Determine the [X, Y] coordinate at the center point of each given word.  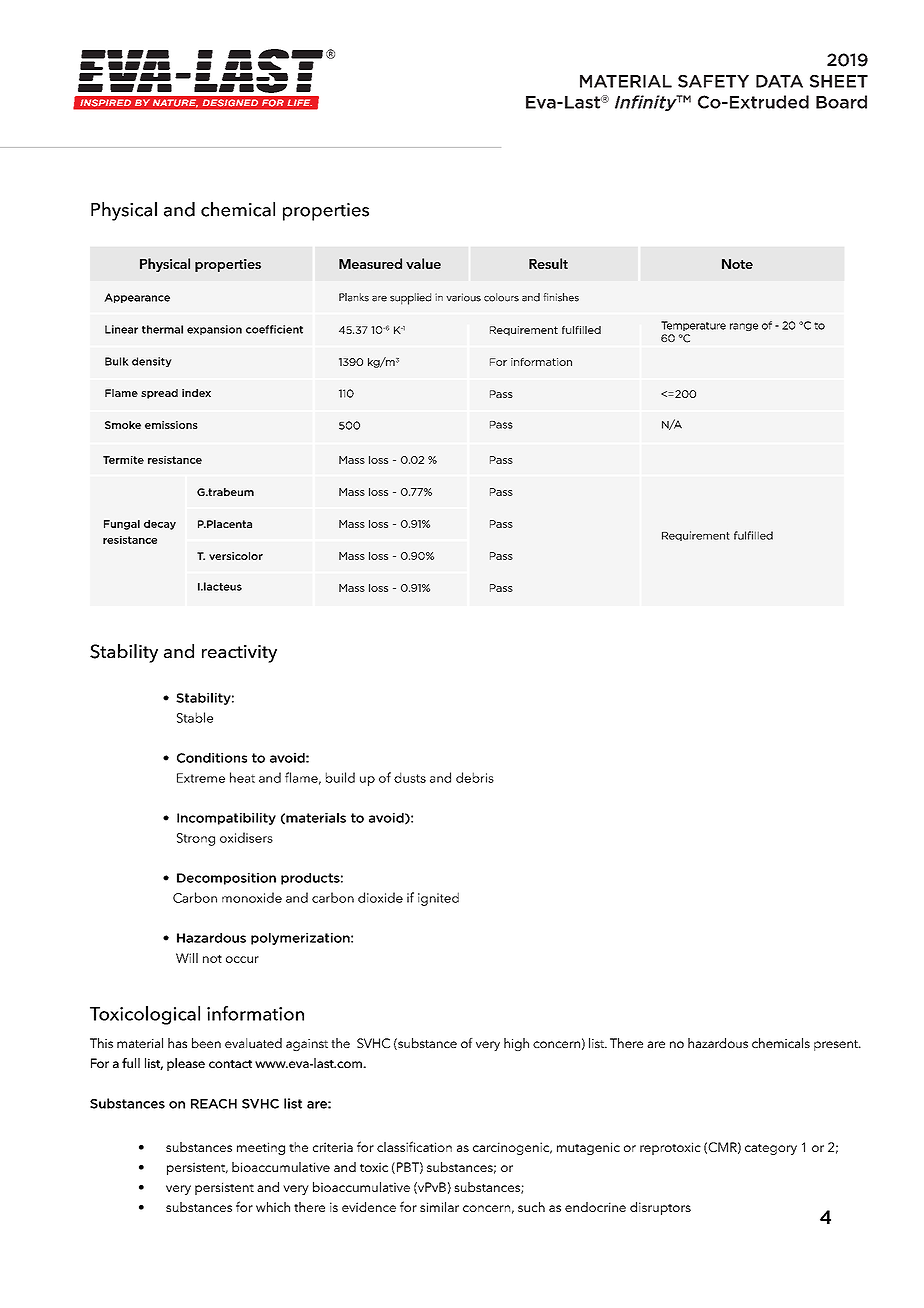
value [423, 263]
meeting [261, 1148]
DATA [779, 81]
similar [439, 1207]
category [771, 1149]
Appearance [137, 298]
